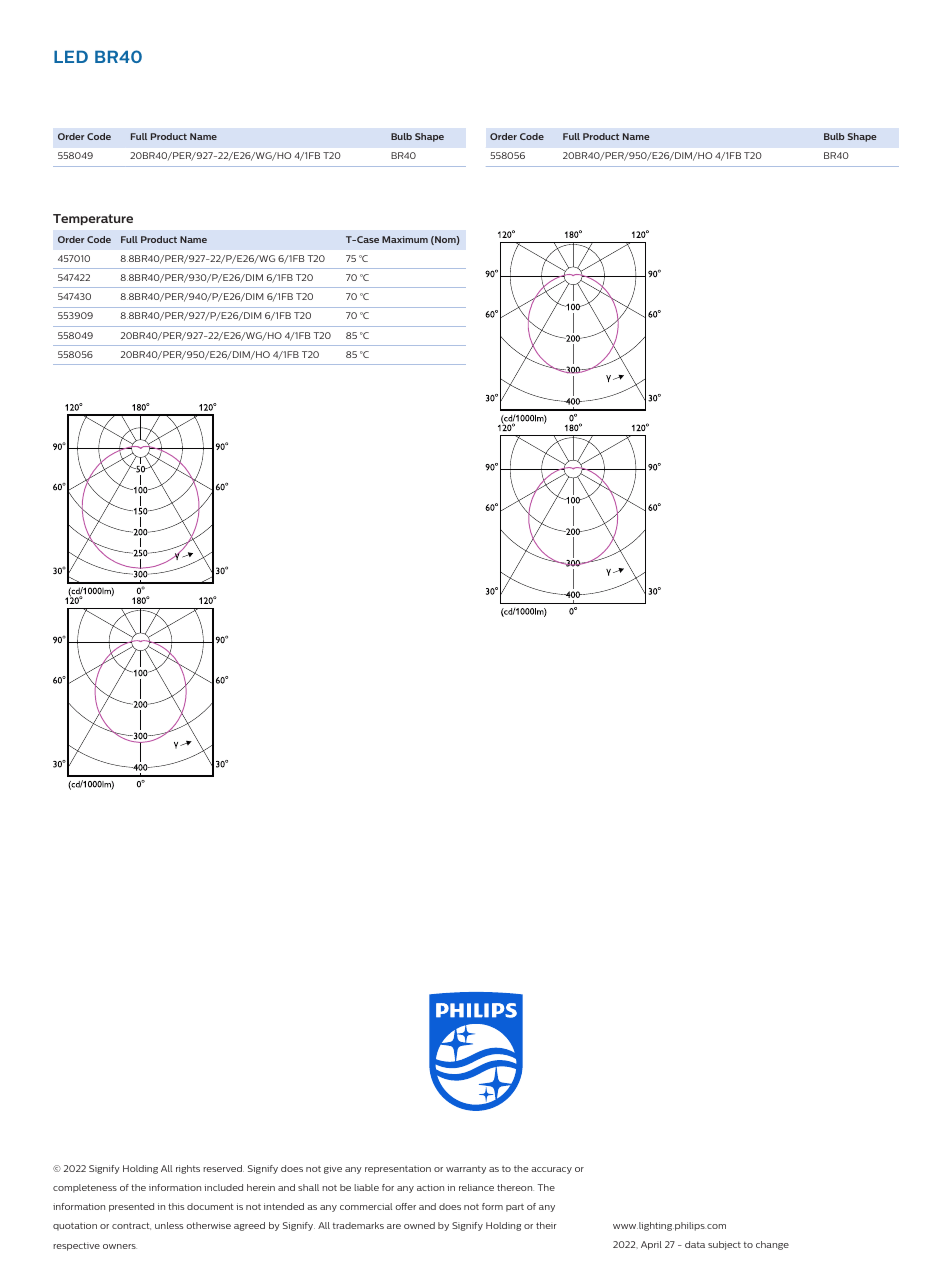  I want to click on this, so click(176, 1206).
